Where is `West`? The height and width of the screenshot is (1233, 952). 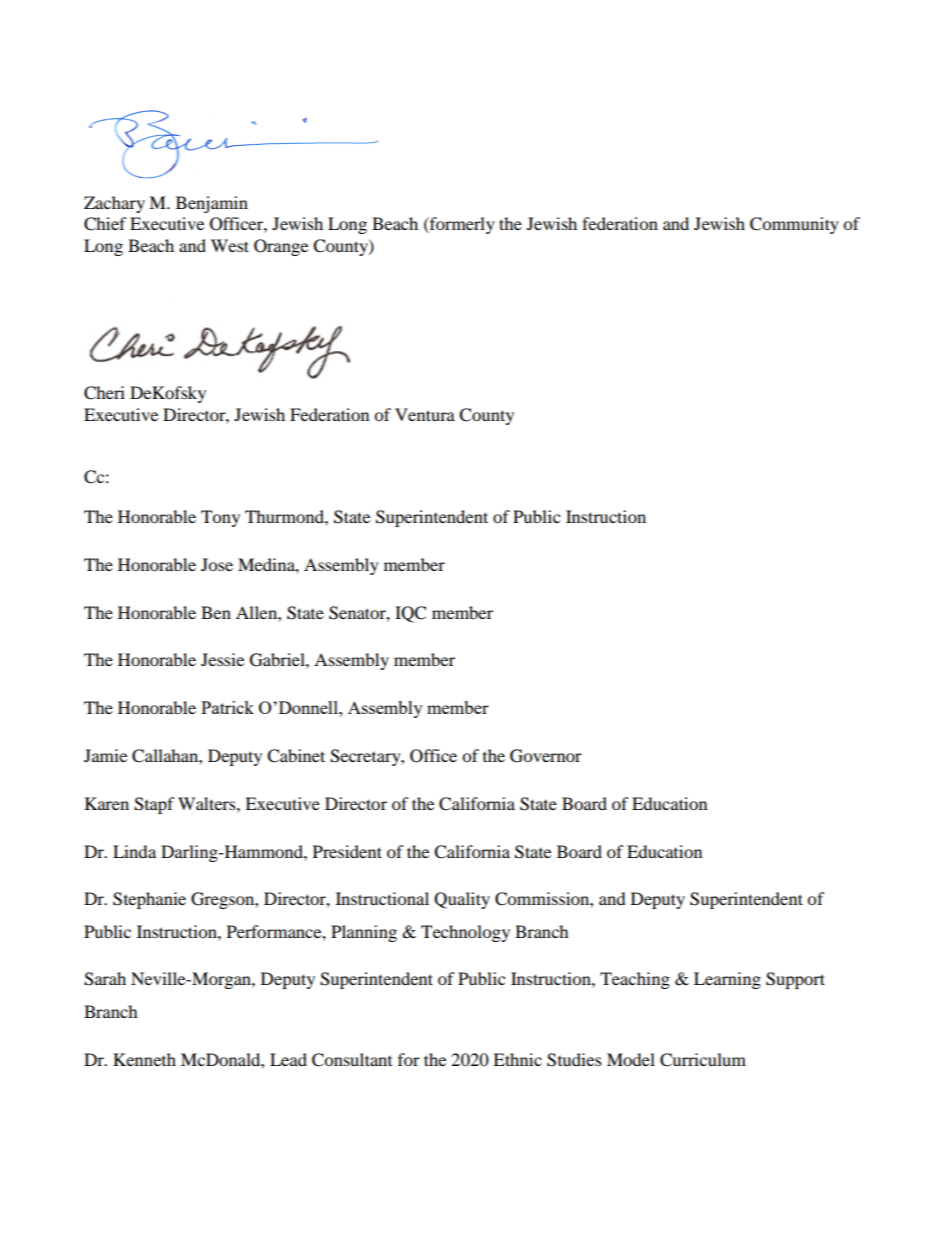
West is located at coordinates (230, 245).
